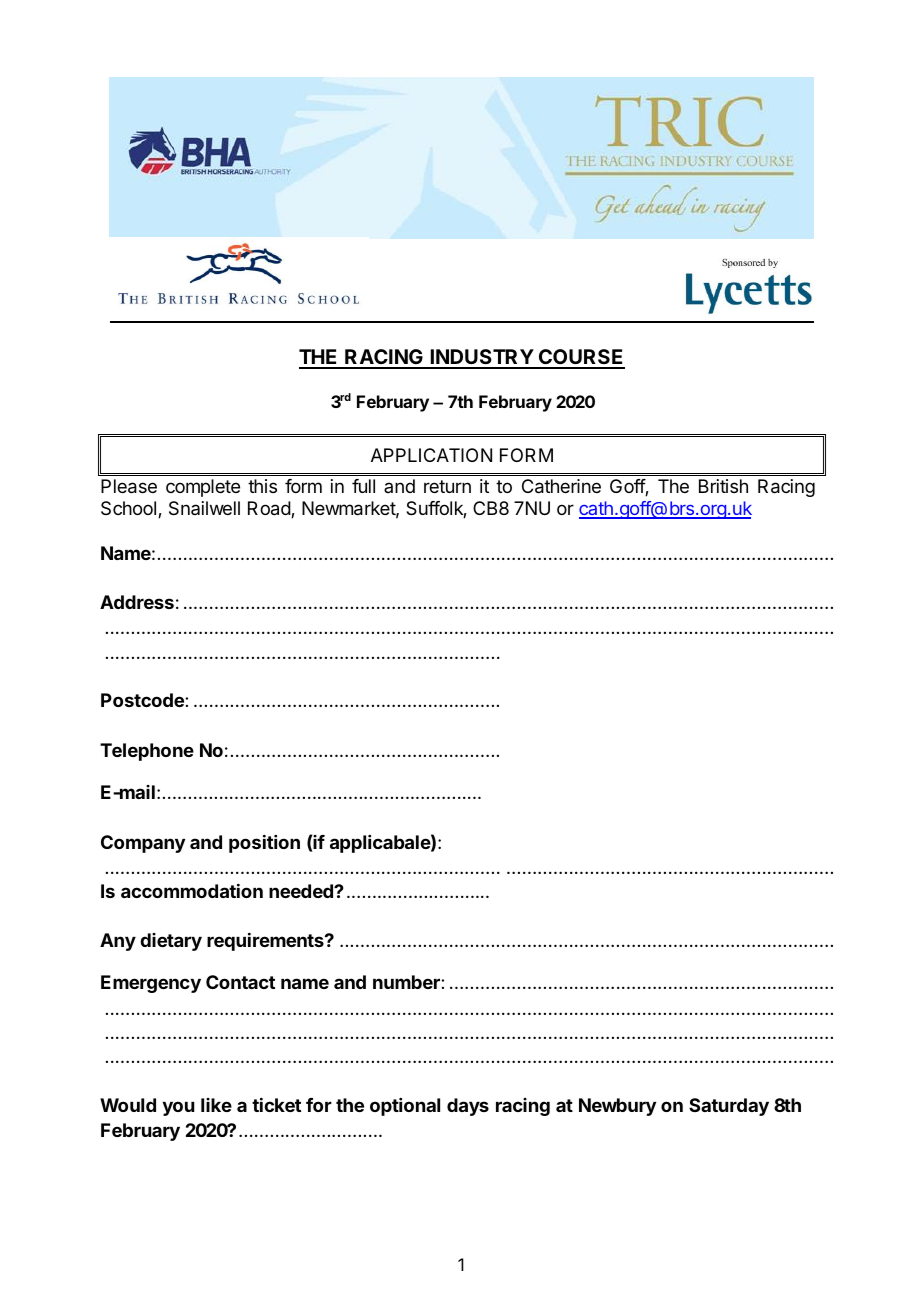 This screenshot has width=924, height=1307. What do you see at coordinates (203, 488) in the screenshot?
I see `complete` at bounding box center [203, 488].
